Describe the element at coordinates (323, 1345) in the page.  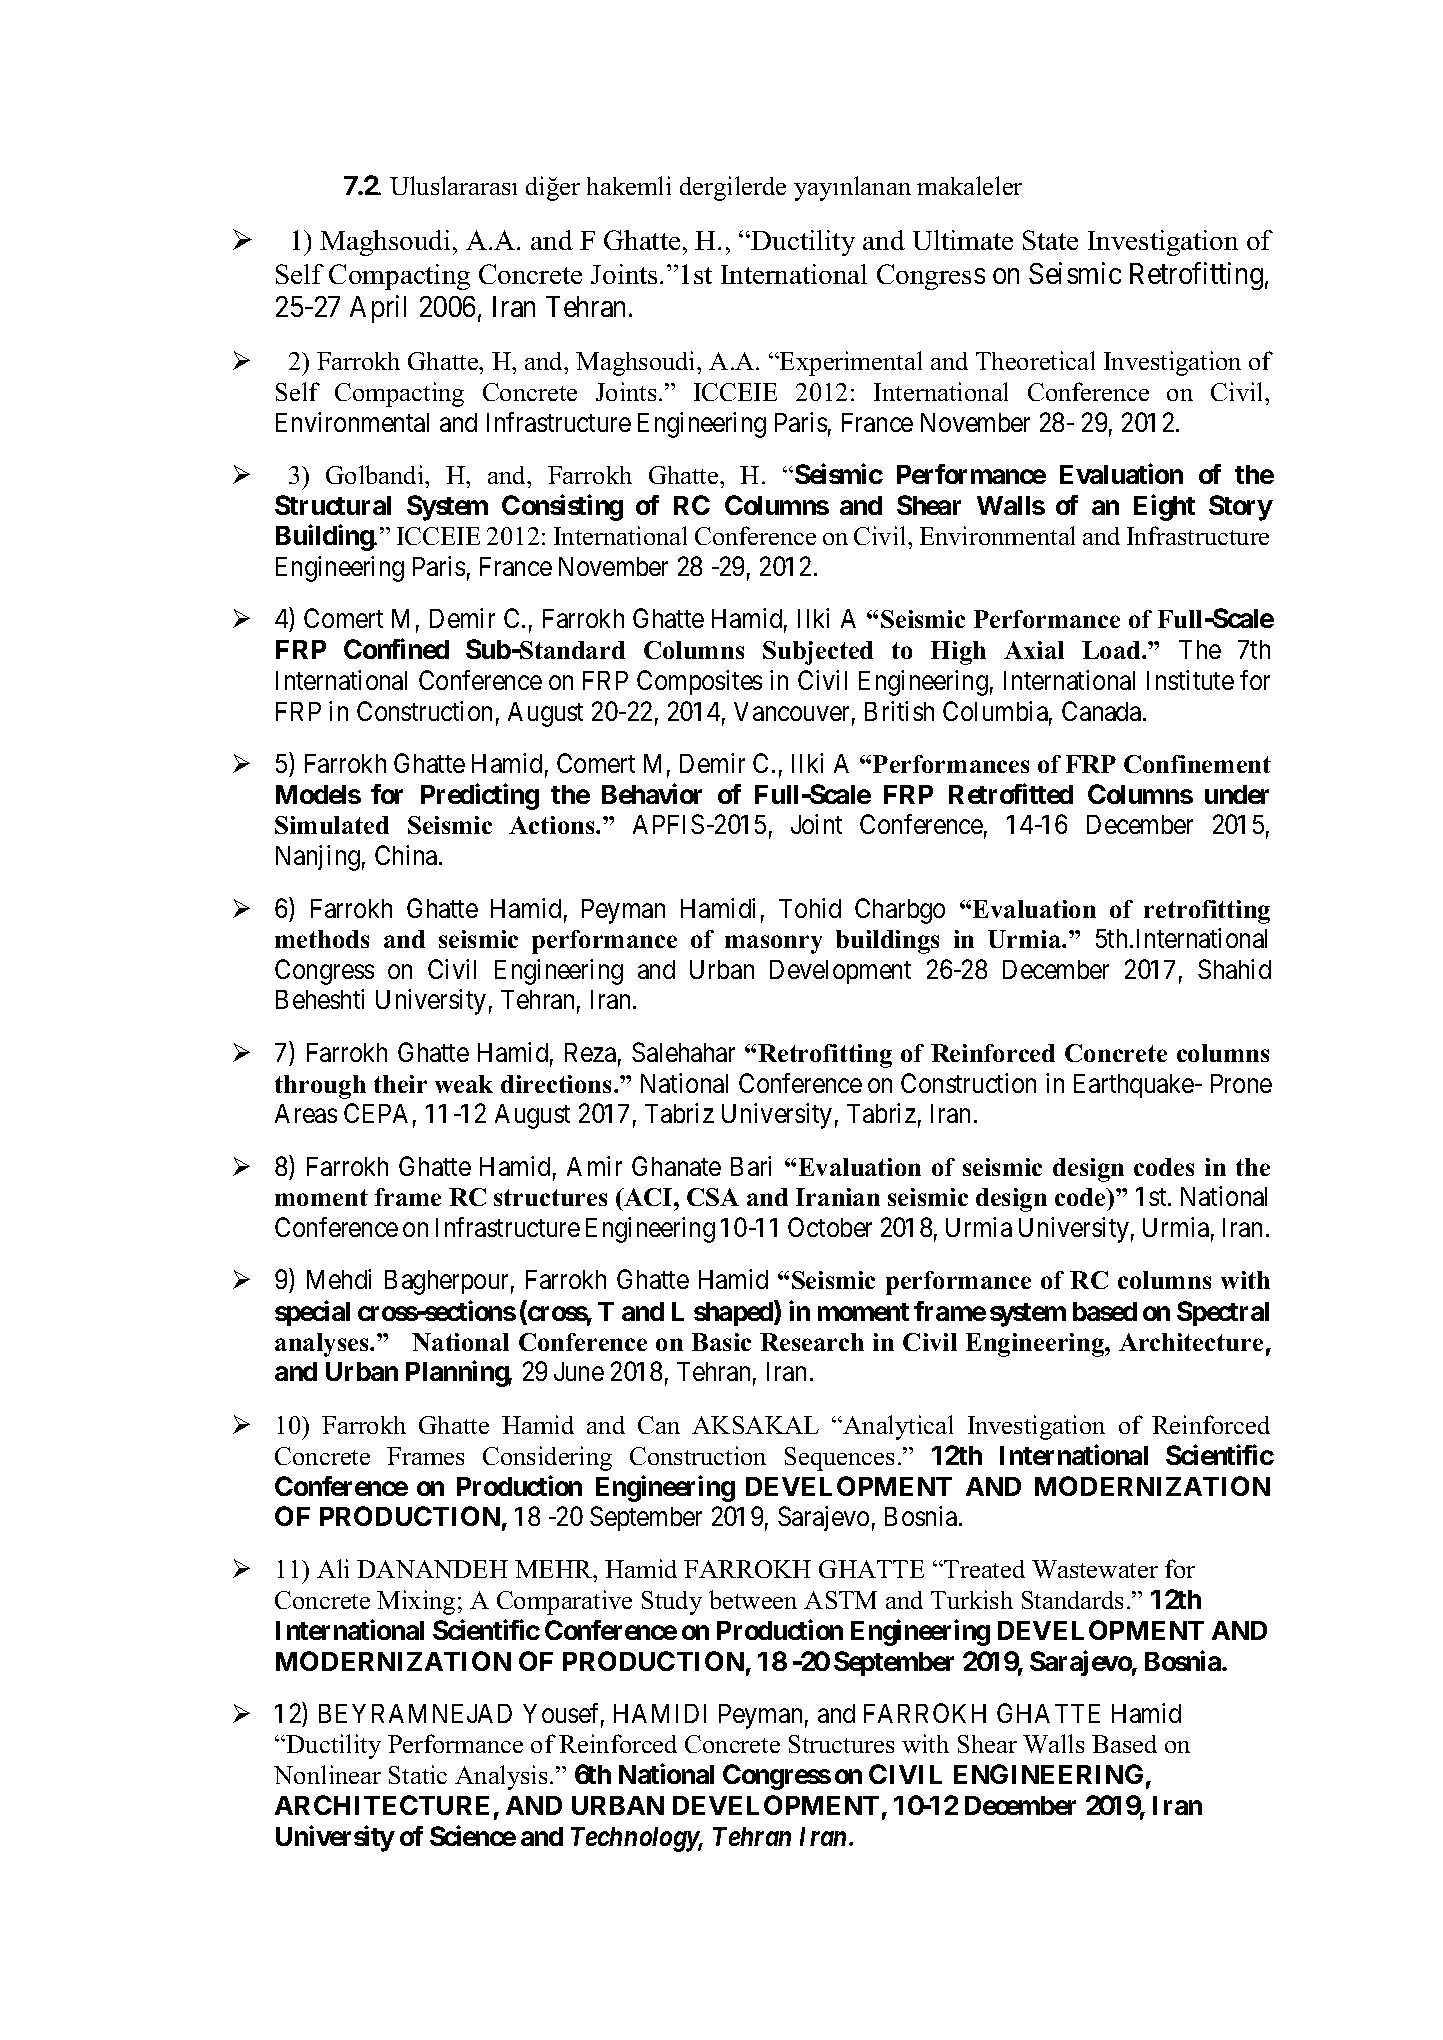
I see `analyses` at that location.
